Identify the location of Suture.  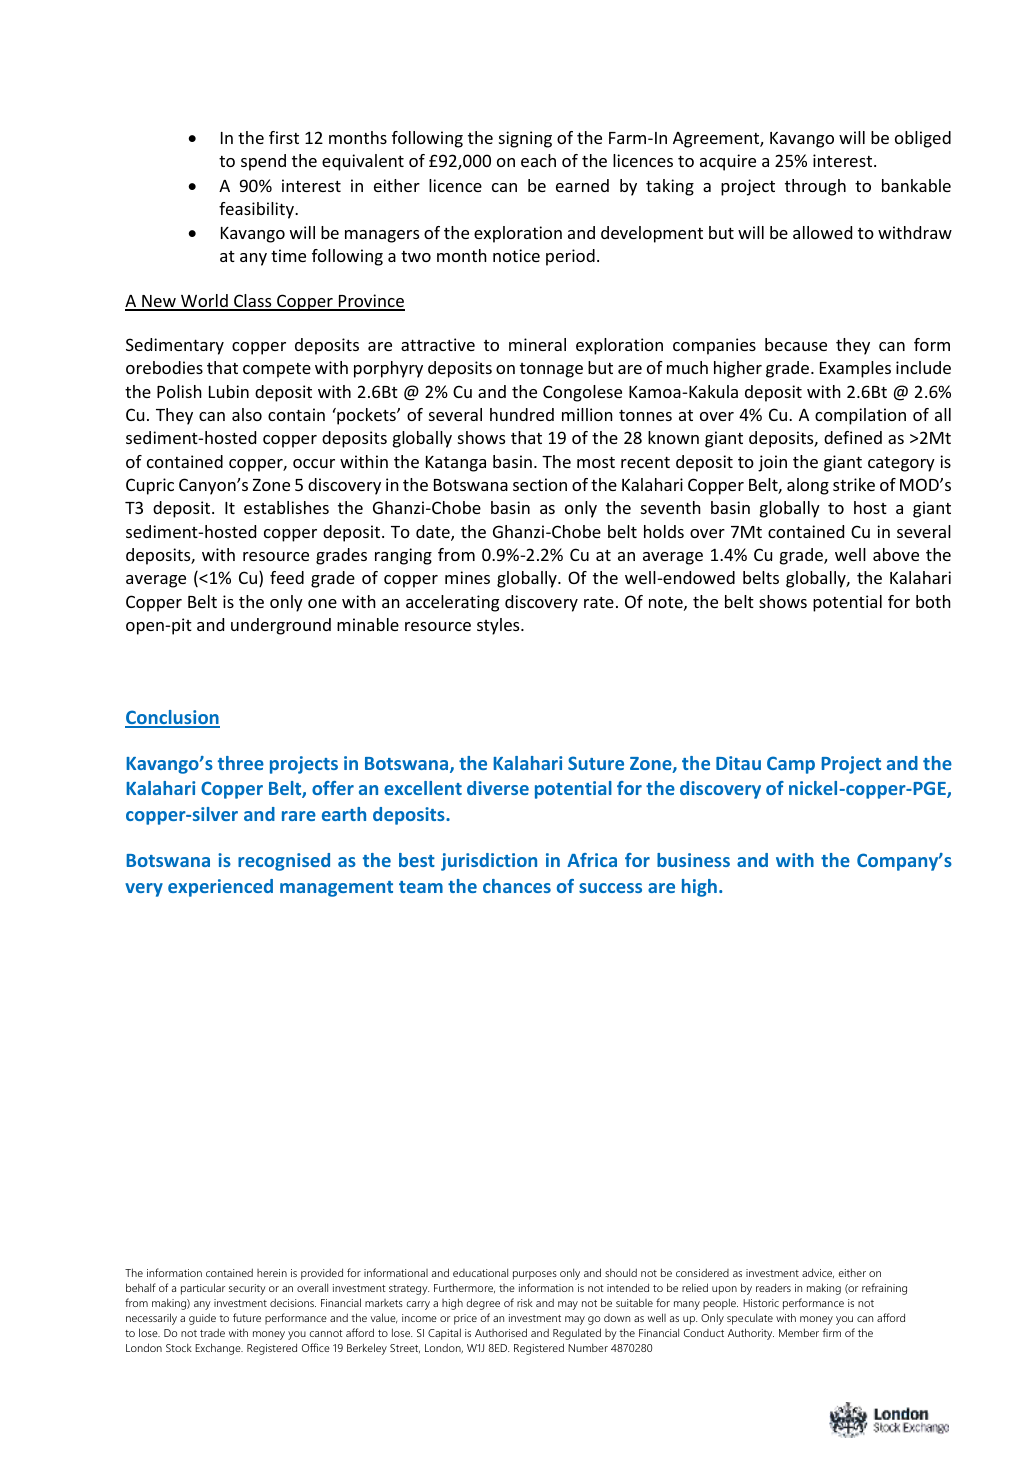
(596, 763).
